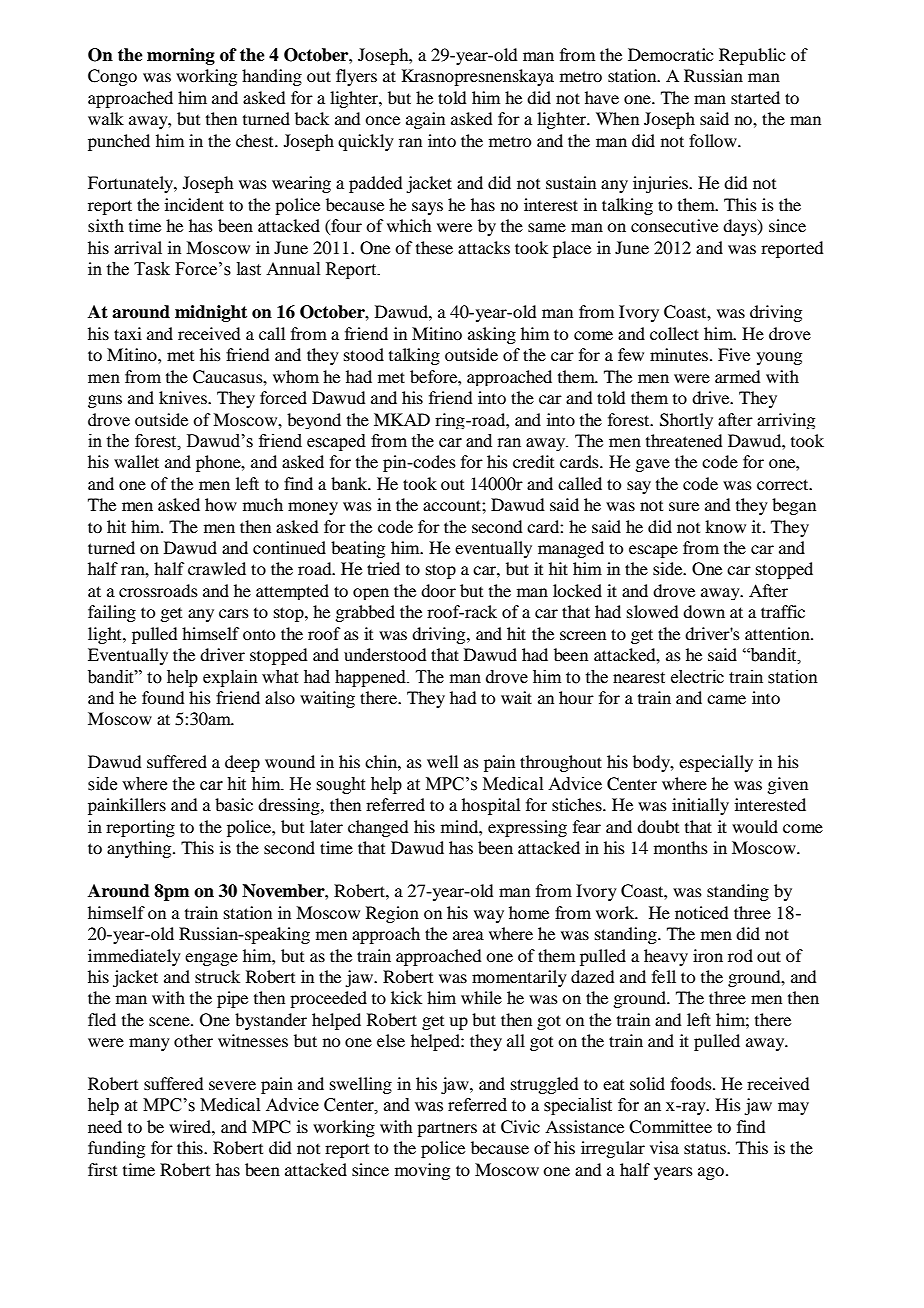 The width and height of the image is (924, 1308). What do you see at coordinates (734, 354) in the image?
I see `Five` at bounding box center [734, 354].
